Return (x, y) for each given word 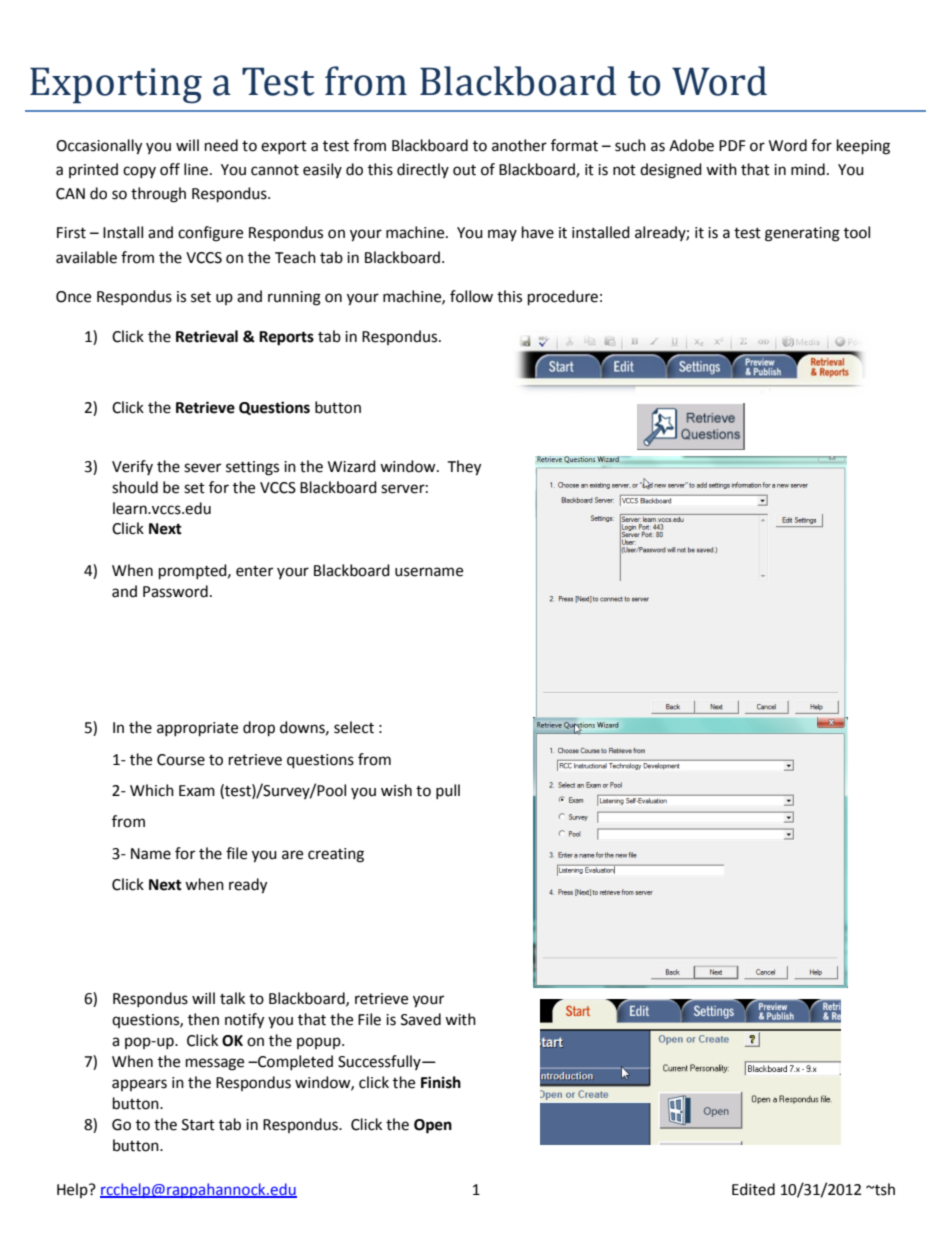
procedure (563, 298)
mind (808, 169)
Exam (197, 791)
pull (448, 791)
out (464, 170)
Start (198, 1125)
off (170, 169)
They (464, 468)
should (135, 487)
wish (396, 790)
